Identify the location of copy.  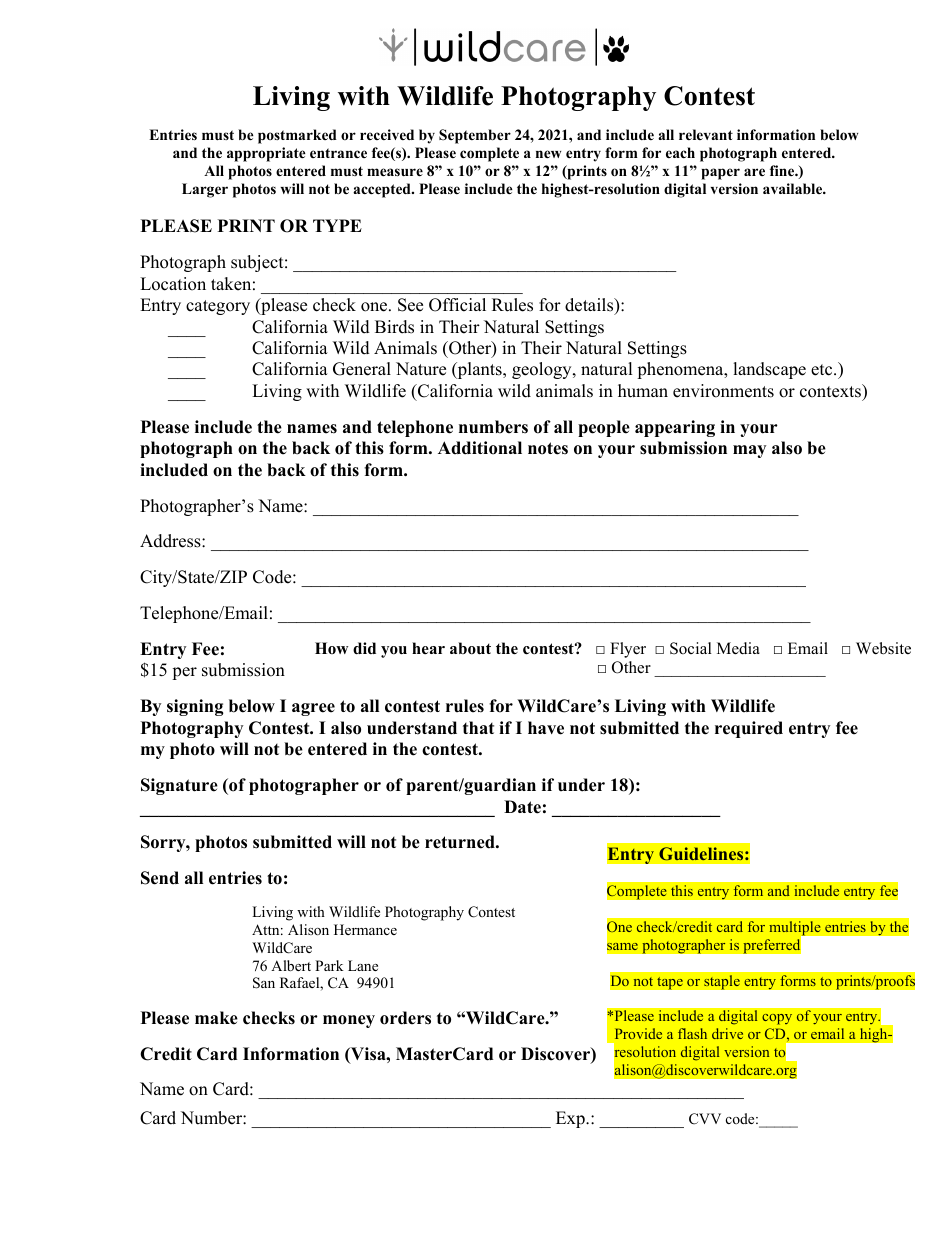
(777, 1019).
